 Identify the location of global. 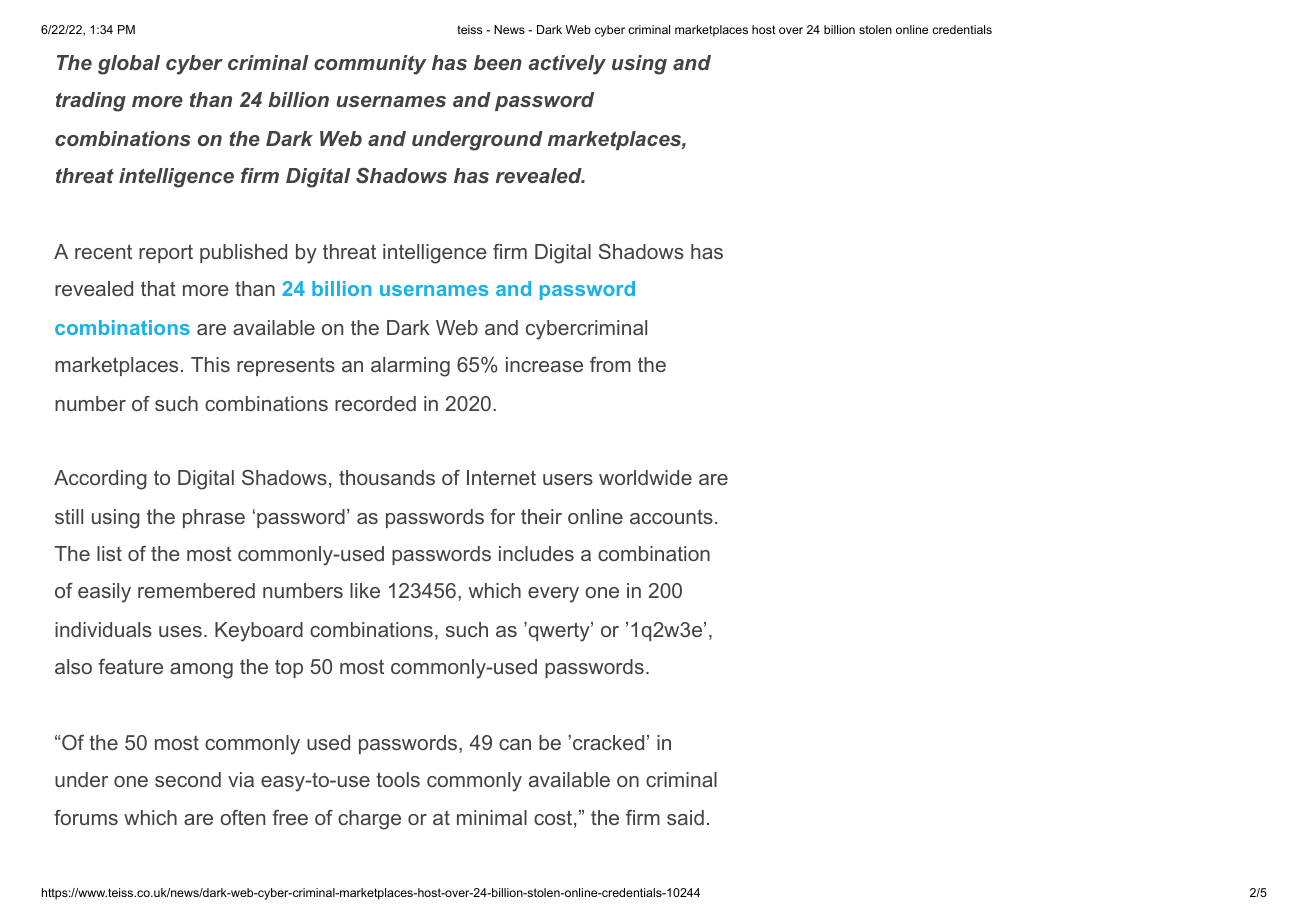
(129, 65).
